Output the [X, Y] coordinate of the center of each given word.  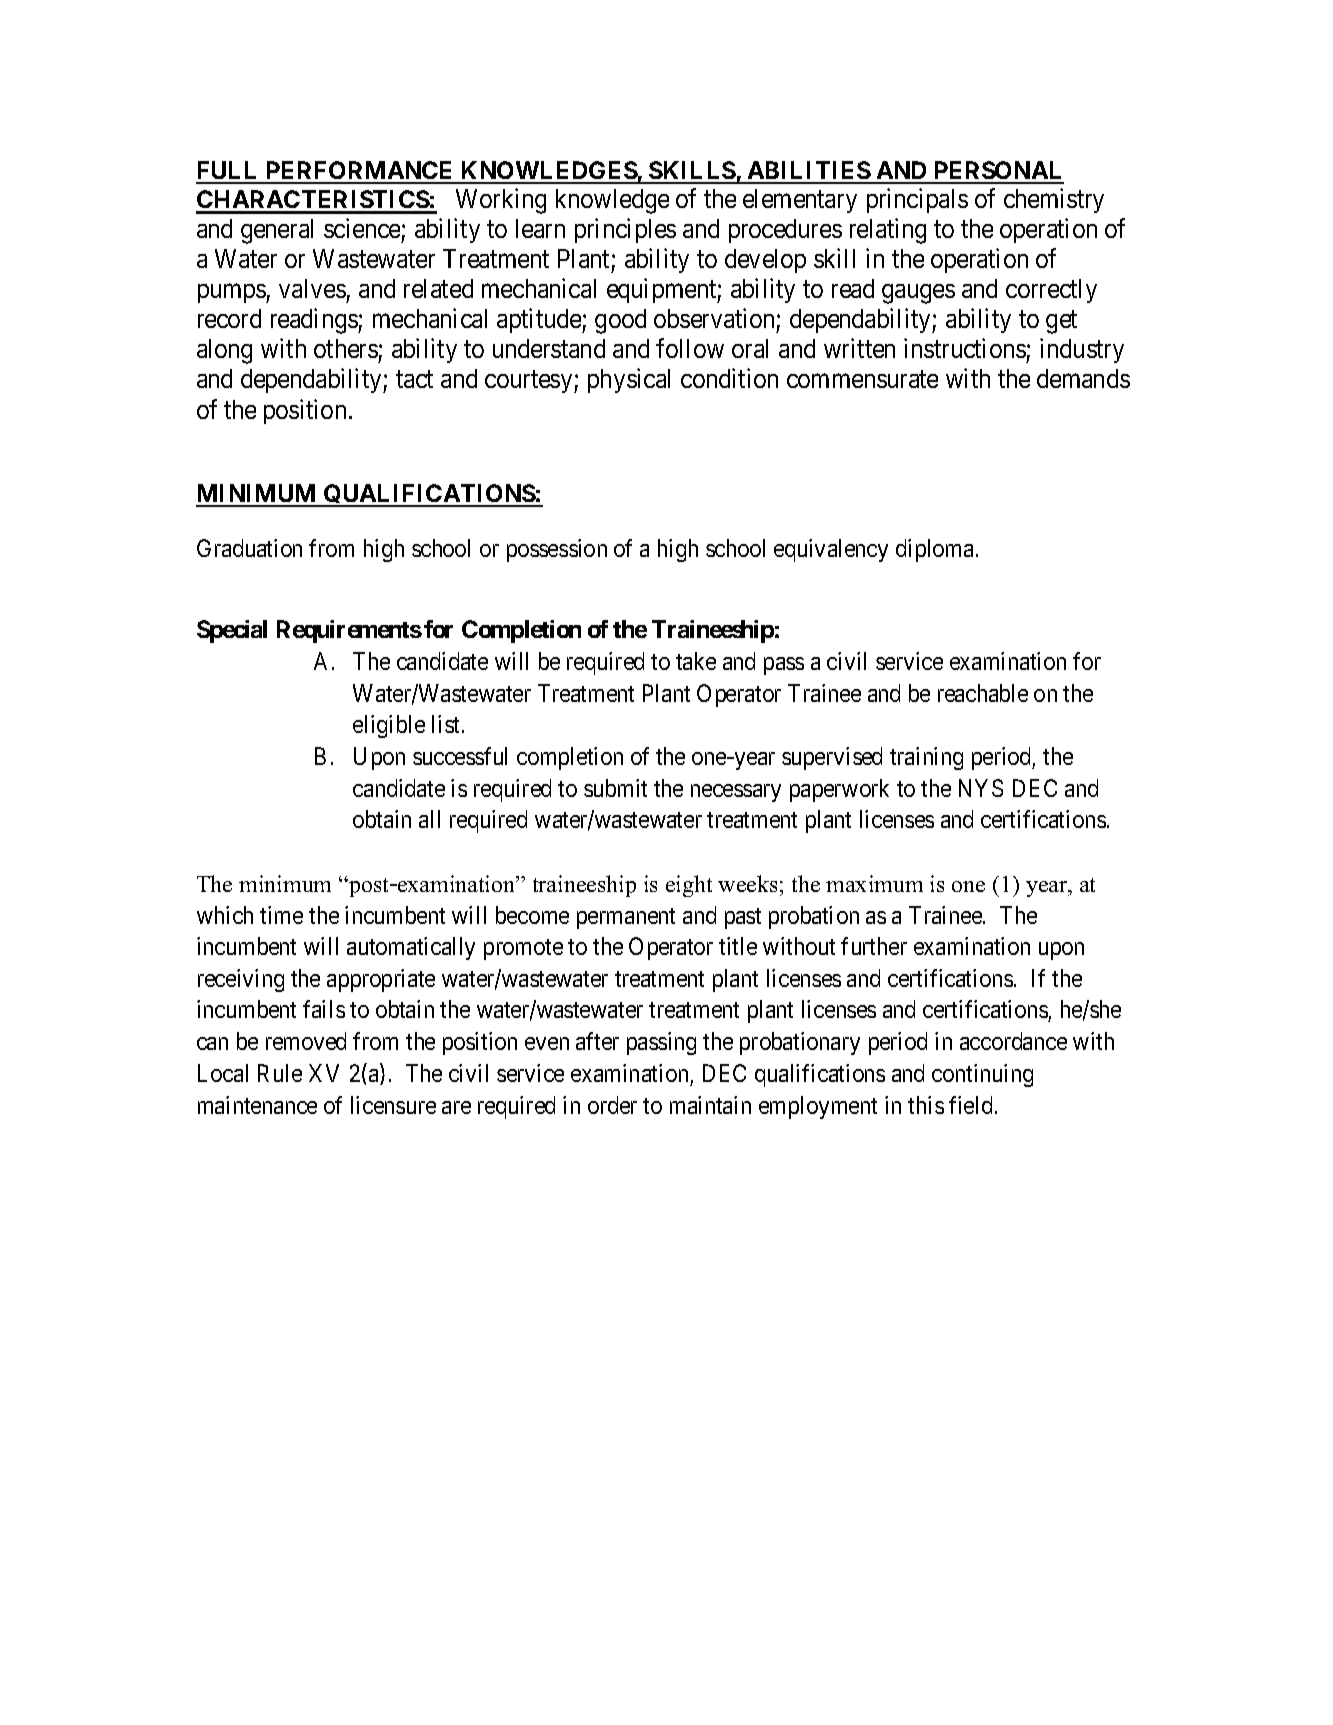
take [696, 661]
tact [414, 379]
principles [625, 230]
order [612, 1105]
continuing [982, 1075]
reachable [983, 693]
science [362, 228]
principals [917, 200]
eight [689, 886]
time [281, 915]
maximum [874, 883]
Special [232, 631]
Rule [280, 1073]
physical [629, 381]
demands [1083, 378]
